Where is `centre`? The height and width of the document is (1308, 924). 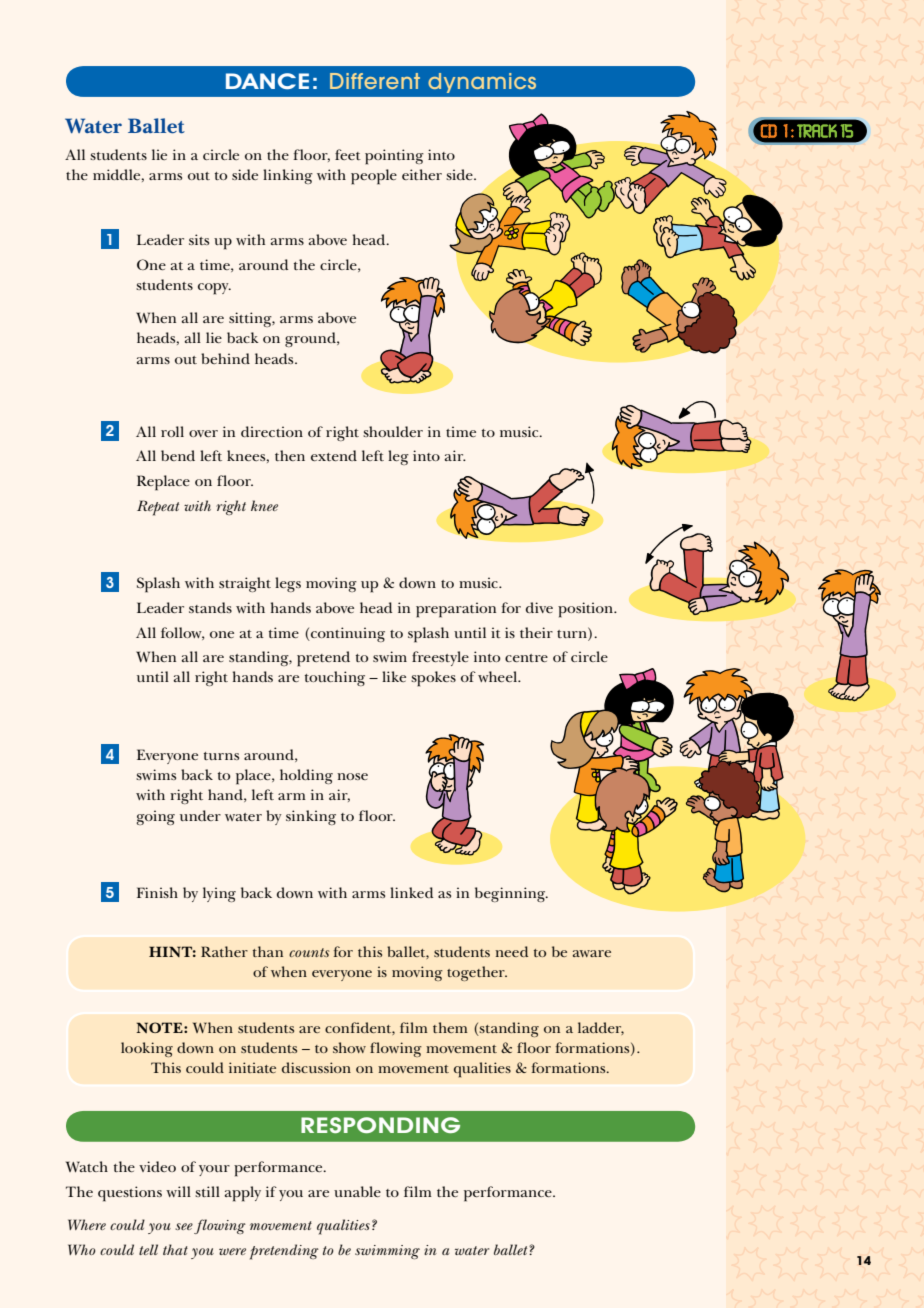 centre is located at coordinates (526, 658).
